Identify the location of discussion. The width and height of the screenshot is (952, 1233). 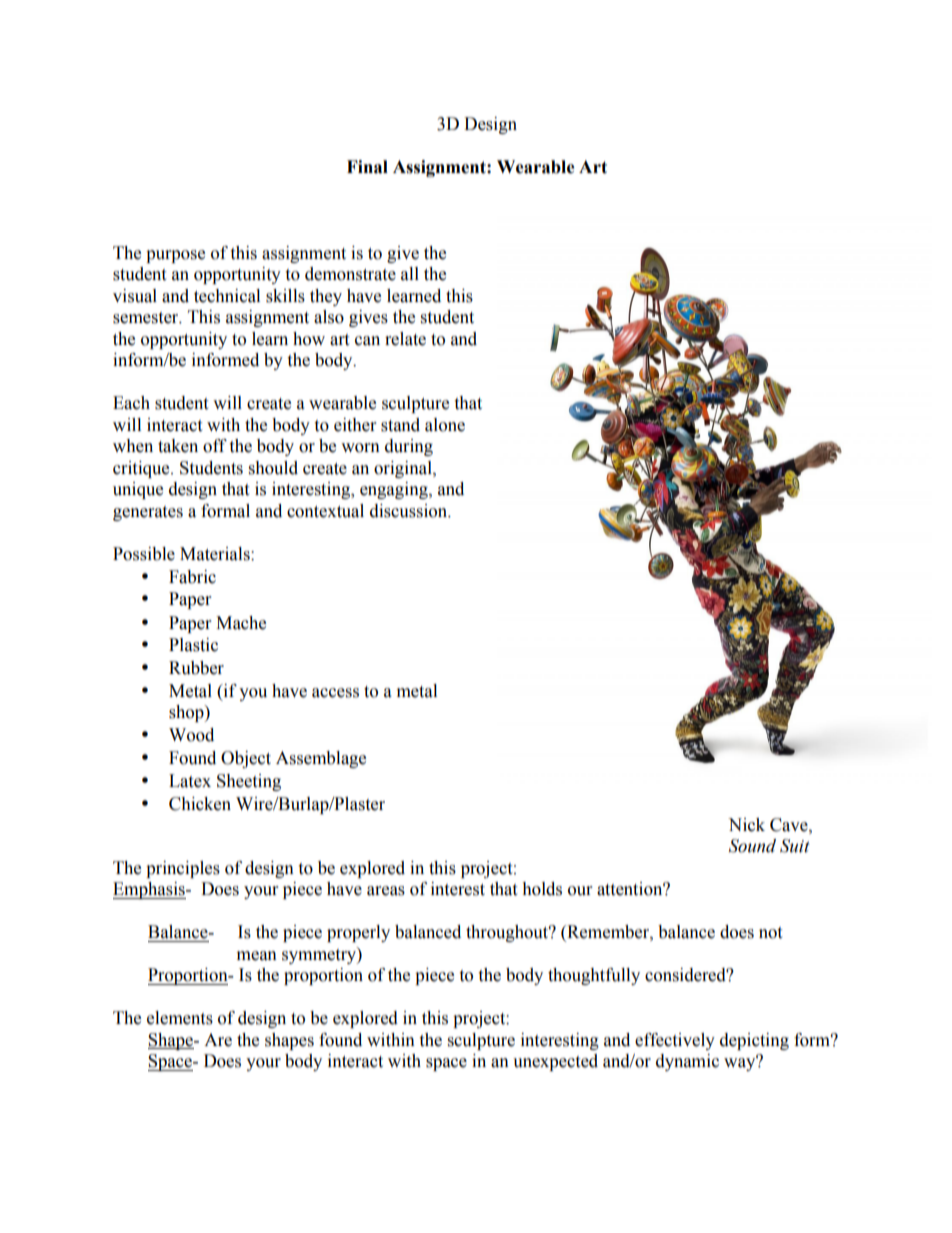
(410, 511).
